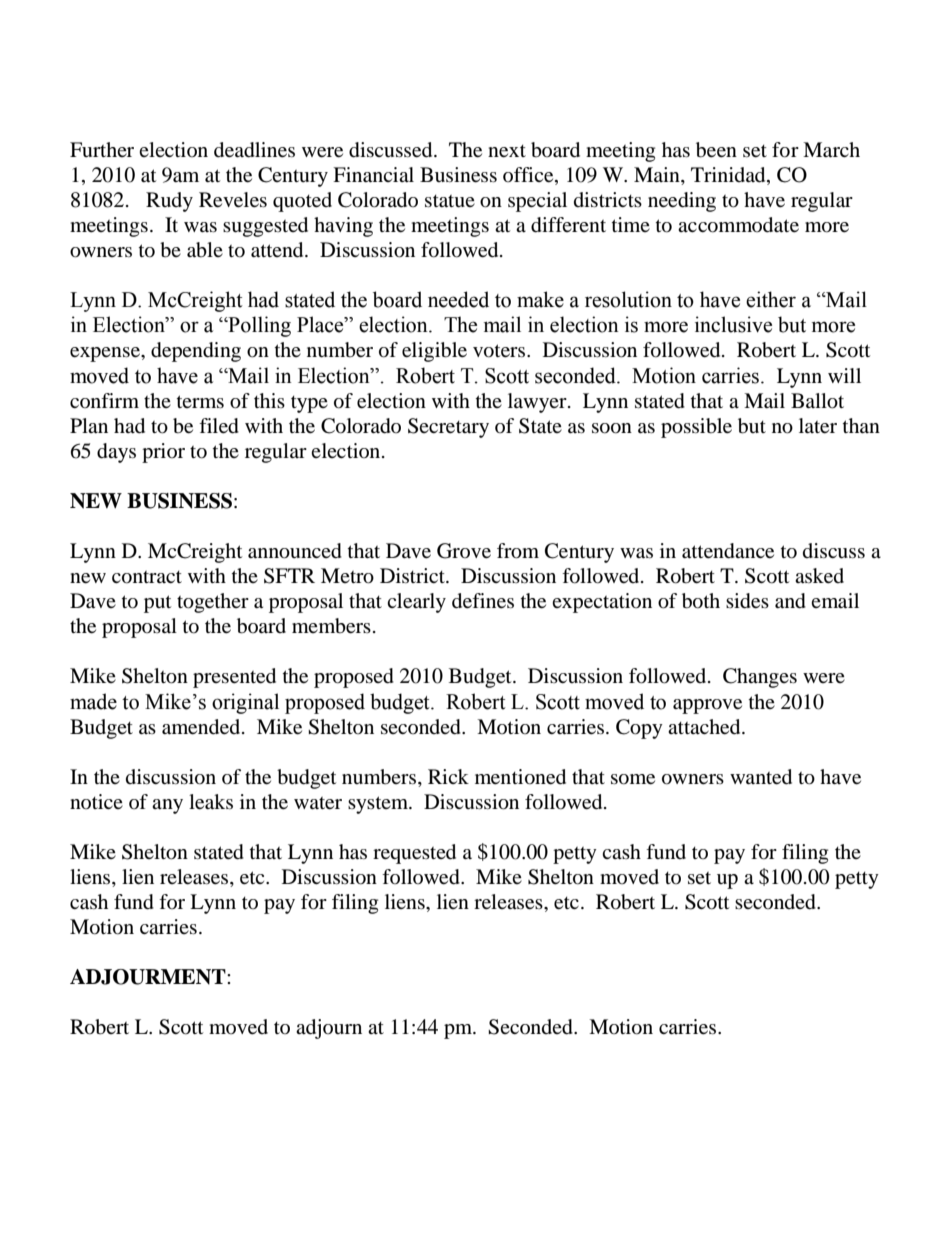 This screenshot has height=1233, width=952. I want to click on next, so click(507, 151).
